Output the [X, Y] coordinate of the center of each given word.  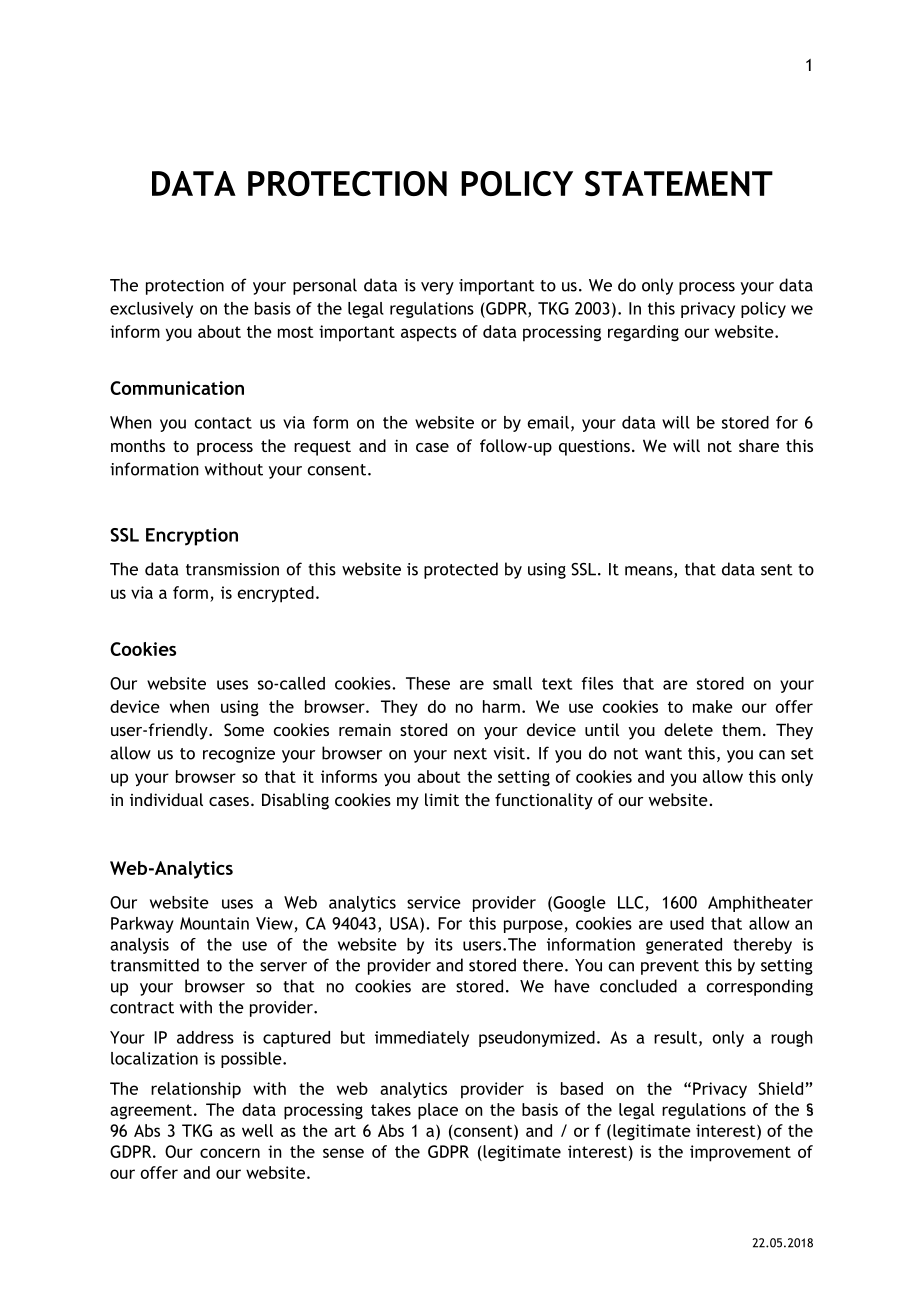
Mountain [214, 923]
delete [688, 729]
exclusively [151, 310]
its [444, 944]
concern [230, 1153]
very [437, 288]
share [759, 445]
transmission [232, 569]
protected [461, 570]
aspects [429, 334]
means [650, 572]
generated [684, 946]
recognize [239, 755]
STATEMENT [679, 183]
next [470, 754]
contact [223, 423]
